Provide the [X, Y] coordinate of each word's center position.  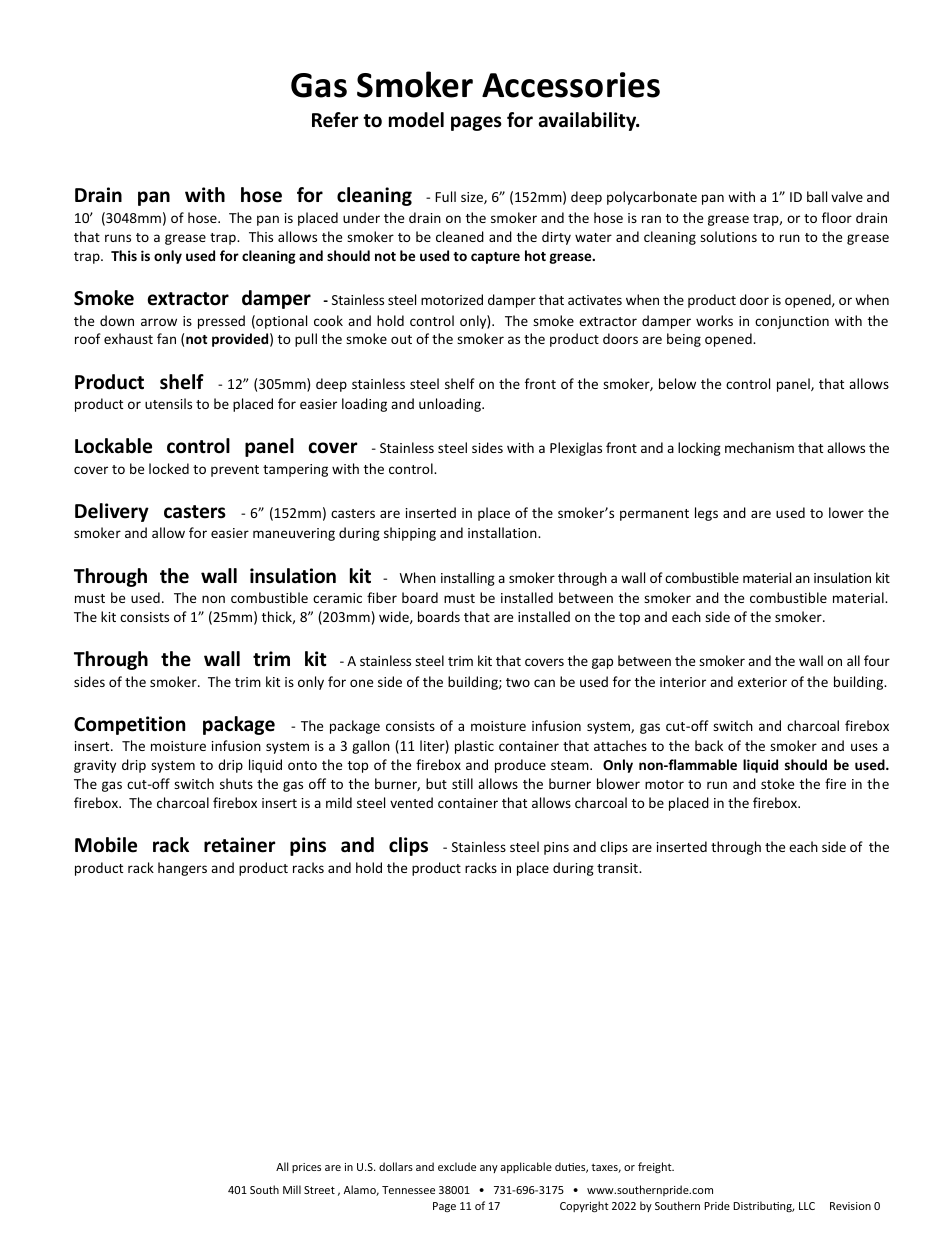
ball [817, 196]
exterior [762, 682]
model [416, 120]
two [518, 682]
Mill [292, 1189]
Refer [335, 120]
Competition [129, 725]
